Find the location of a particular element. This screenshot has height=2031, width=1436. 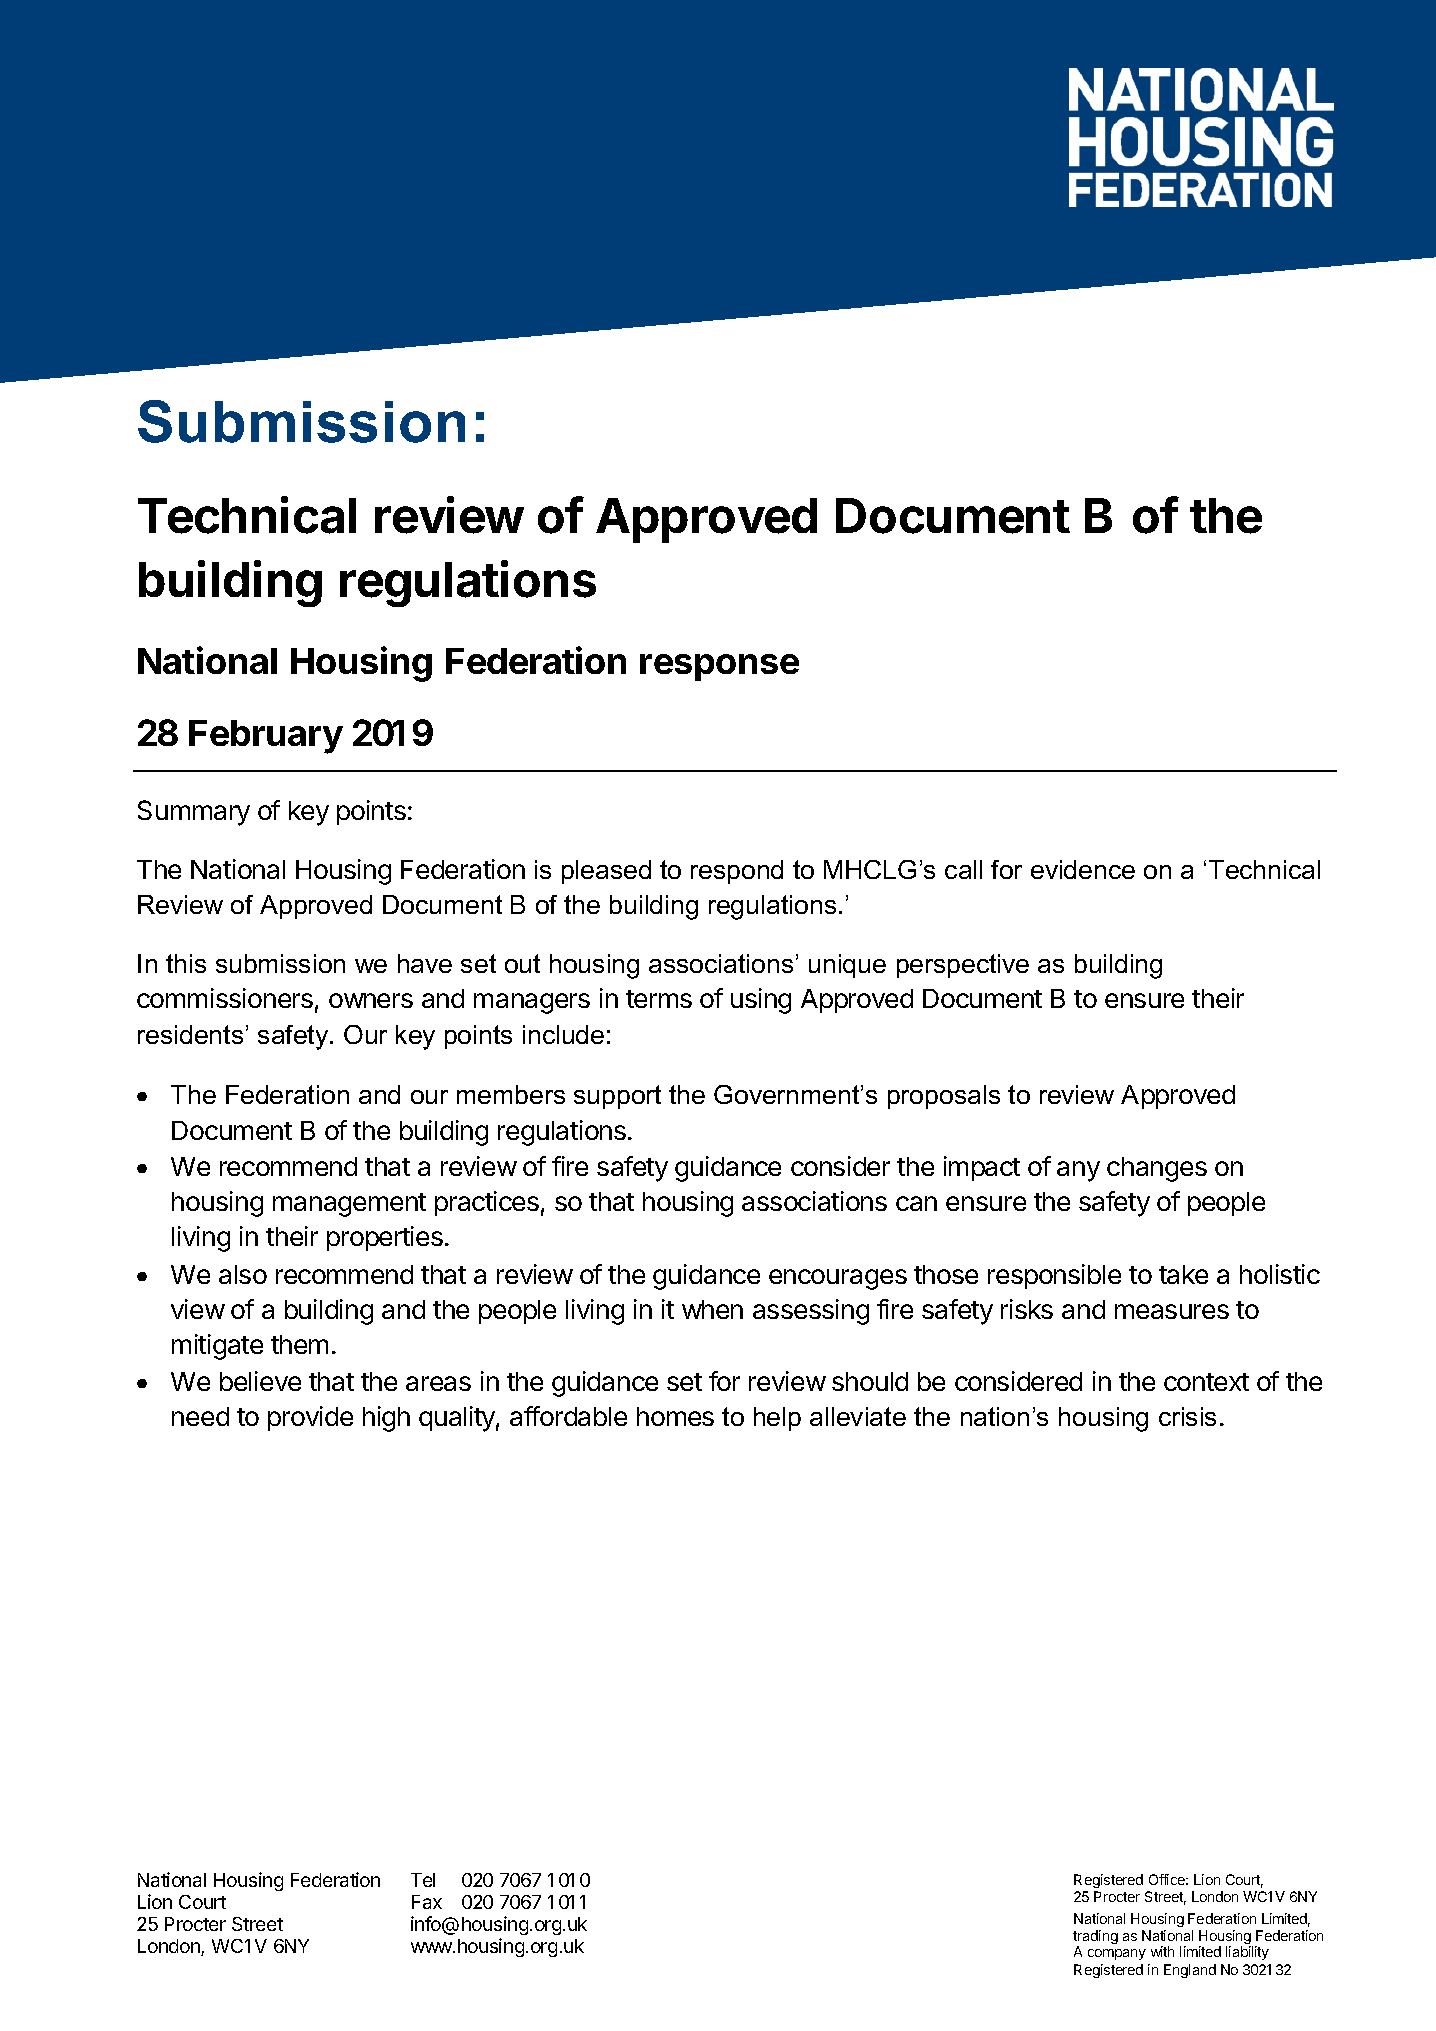

support is located at coordinates (617, 1097).
